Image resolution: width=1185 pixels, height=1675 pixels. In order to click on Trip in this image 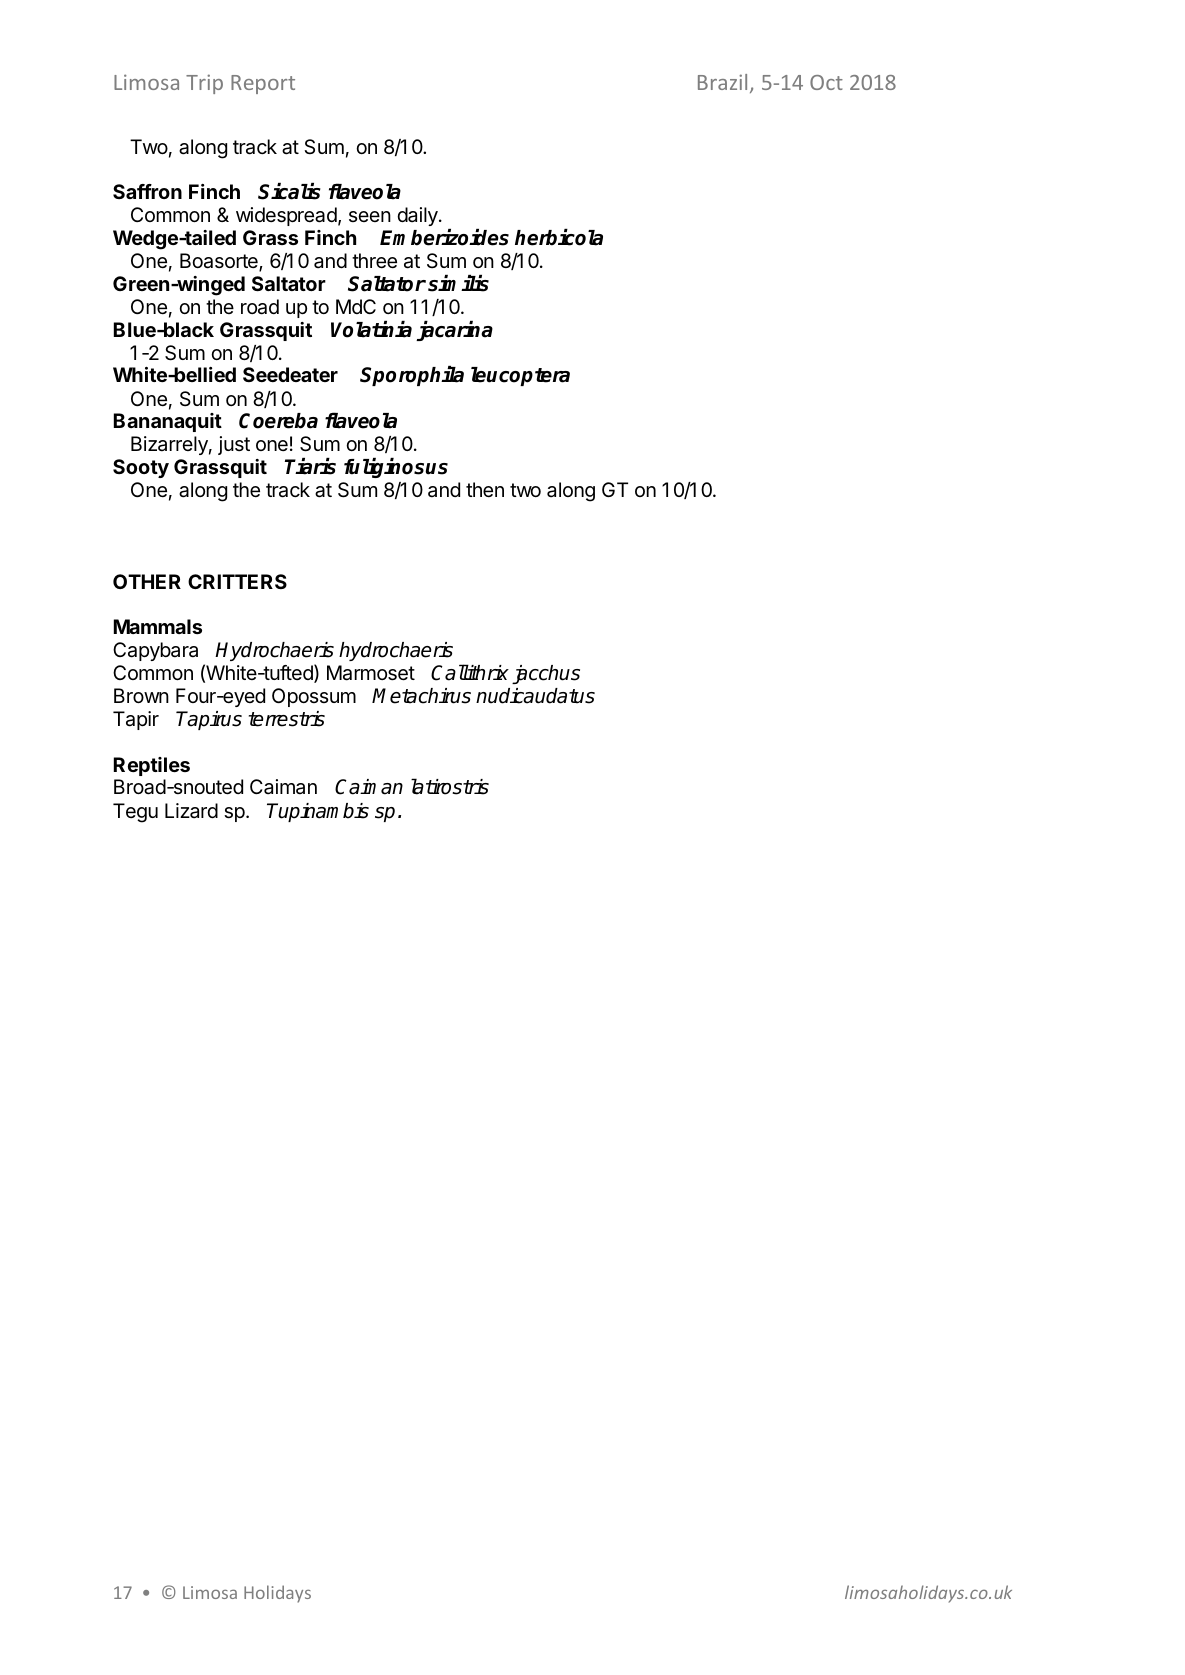, I will do `click(204, 84)`.
